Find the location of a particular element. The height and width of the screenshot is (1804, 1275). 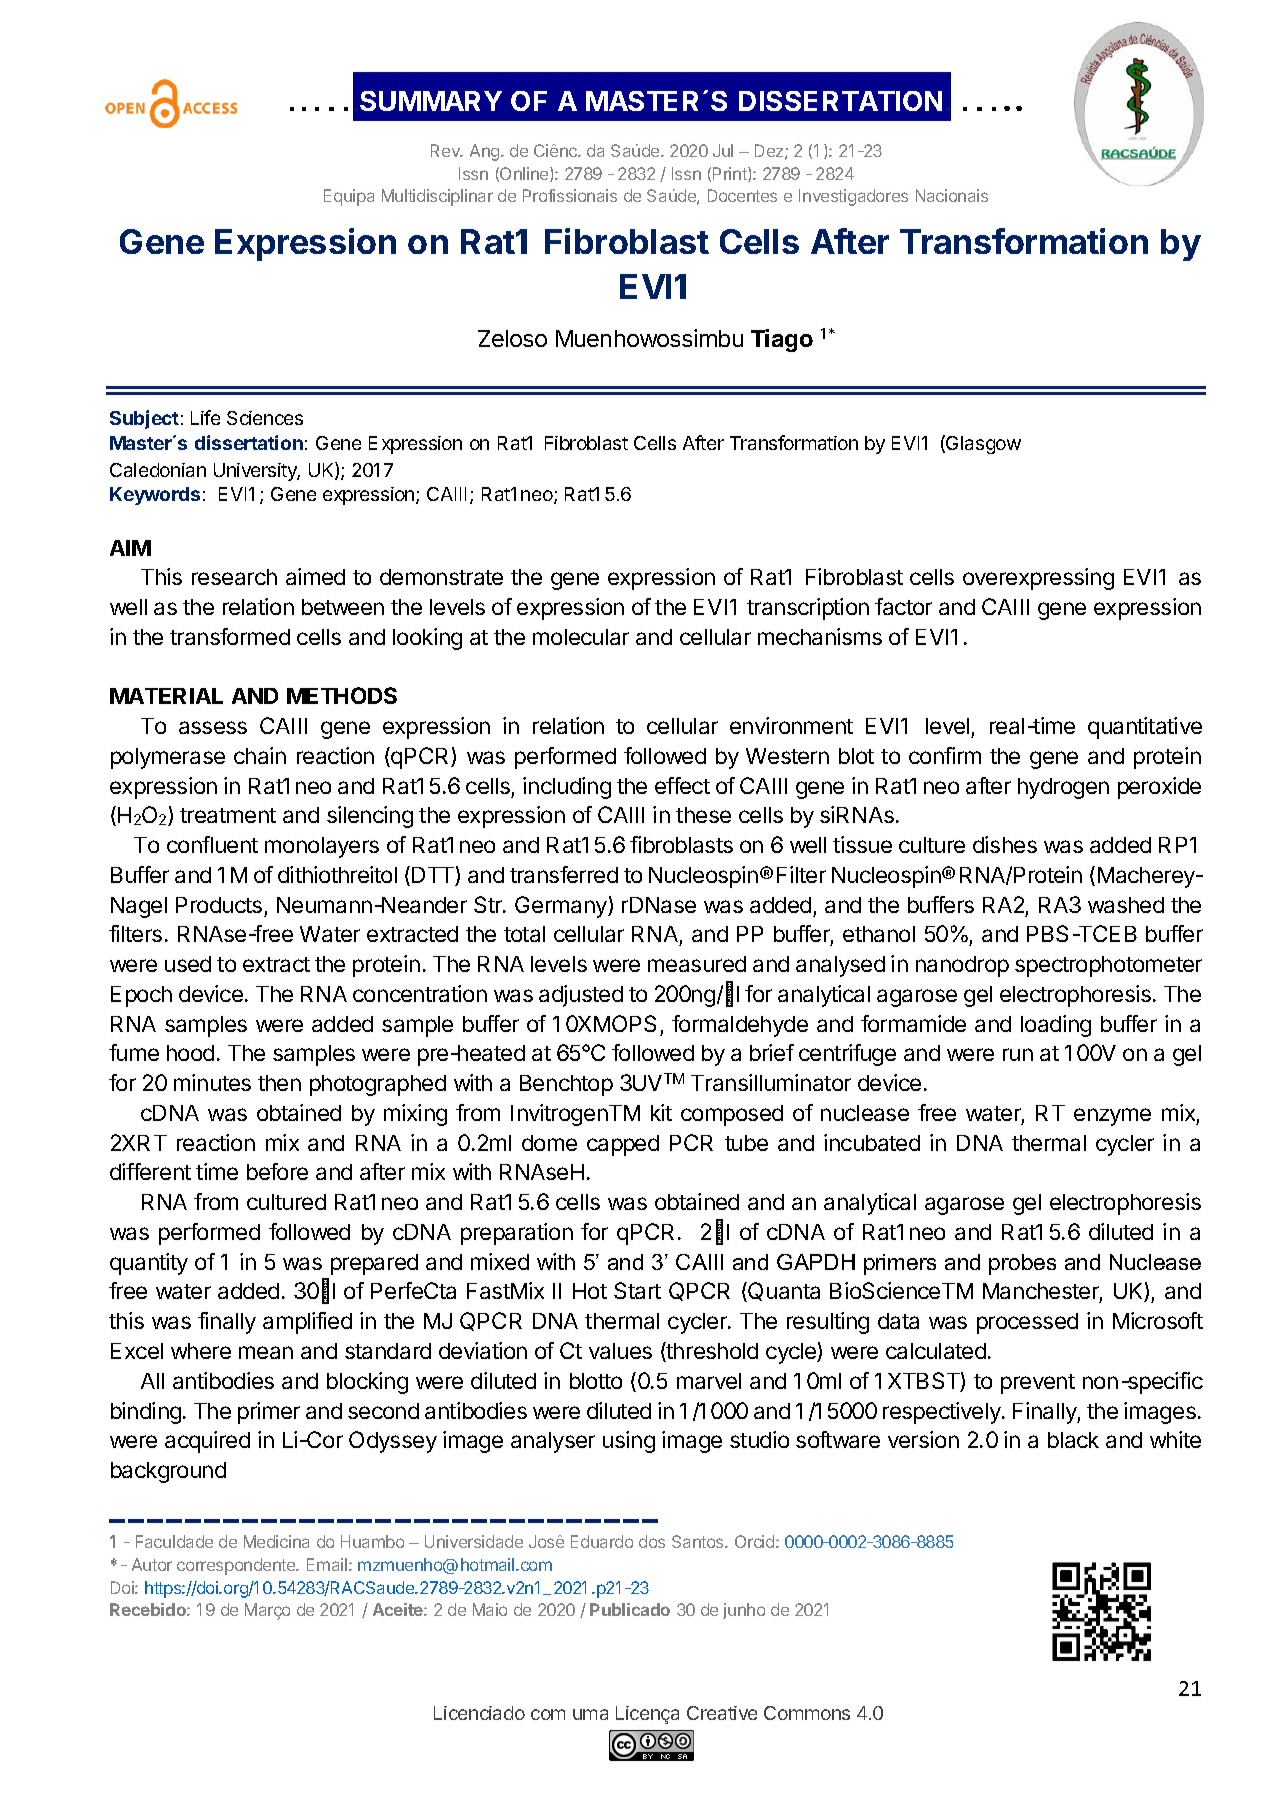

Print is located at coordinates (731, 174).
